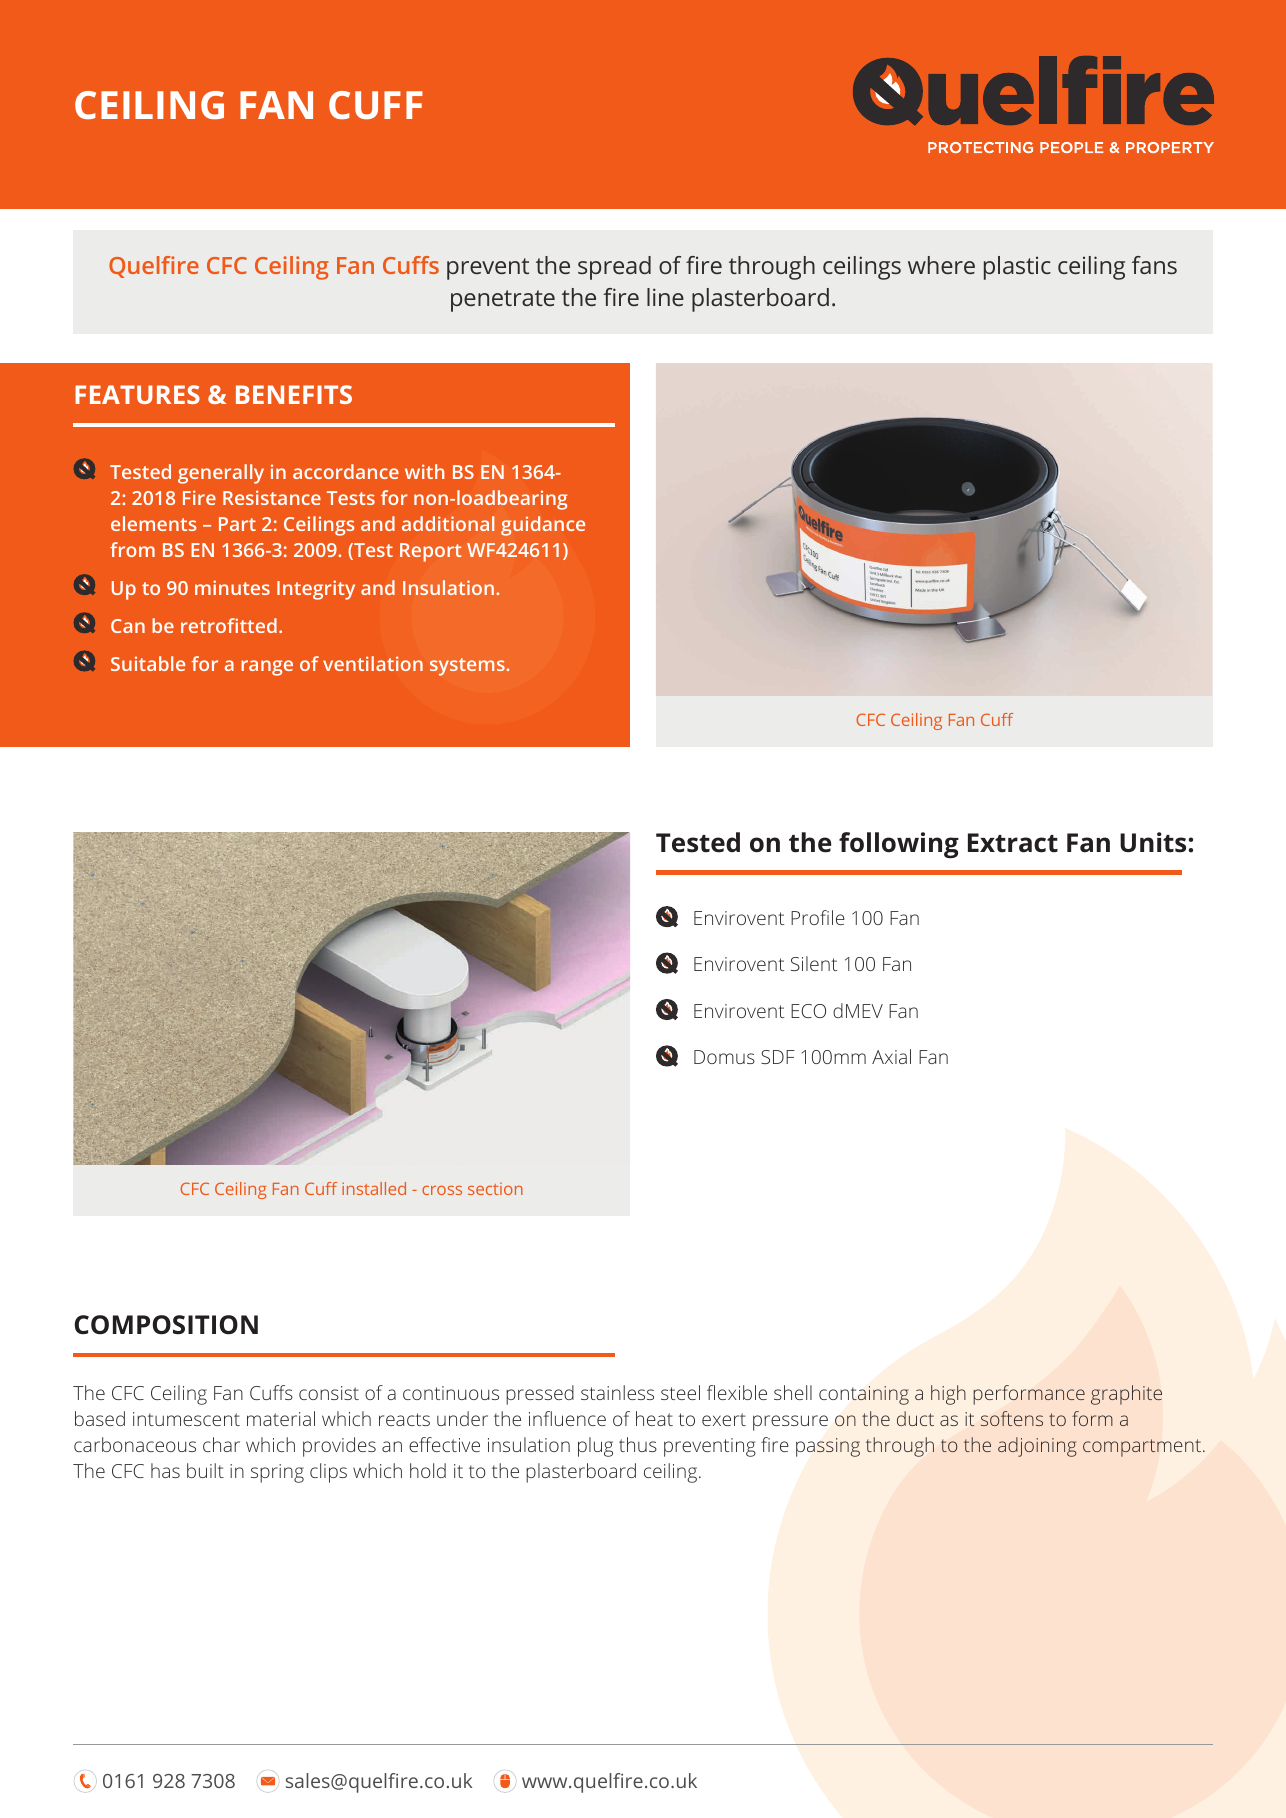 This screenshot has height=1818, width=1286. Describe the element at coordinates (294, 394) in the screenshot. I see `BENEFITS` at that location.
